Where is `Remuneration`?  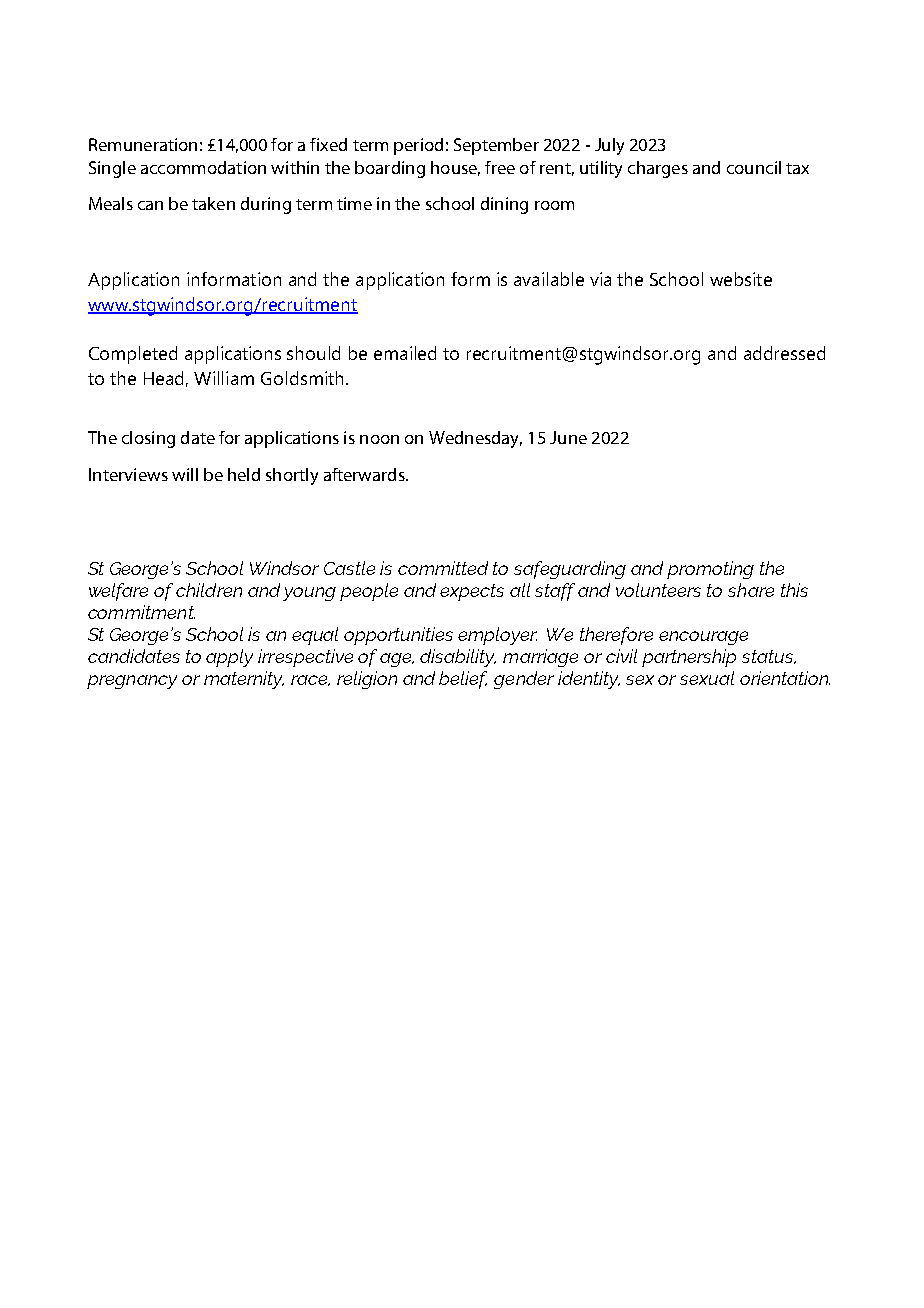
Remuneration is located at coordinates (143, 144).
